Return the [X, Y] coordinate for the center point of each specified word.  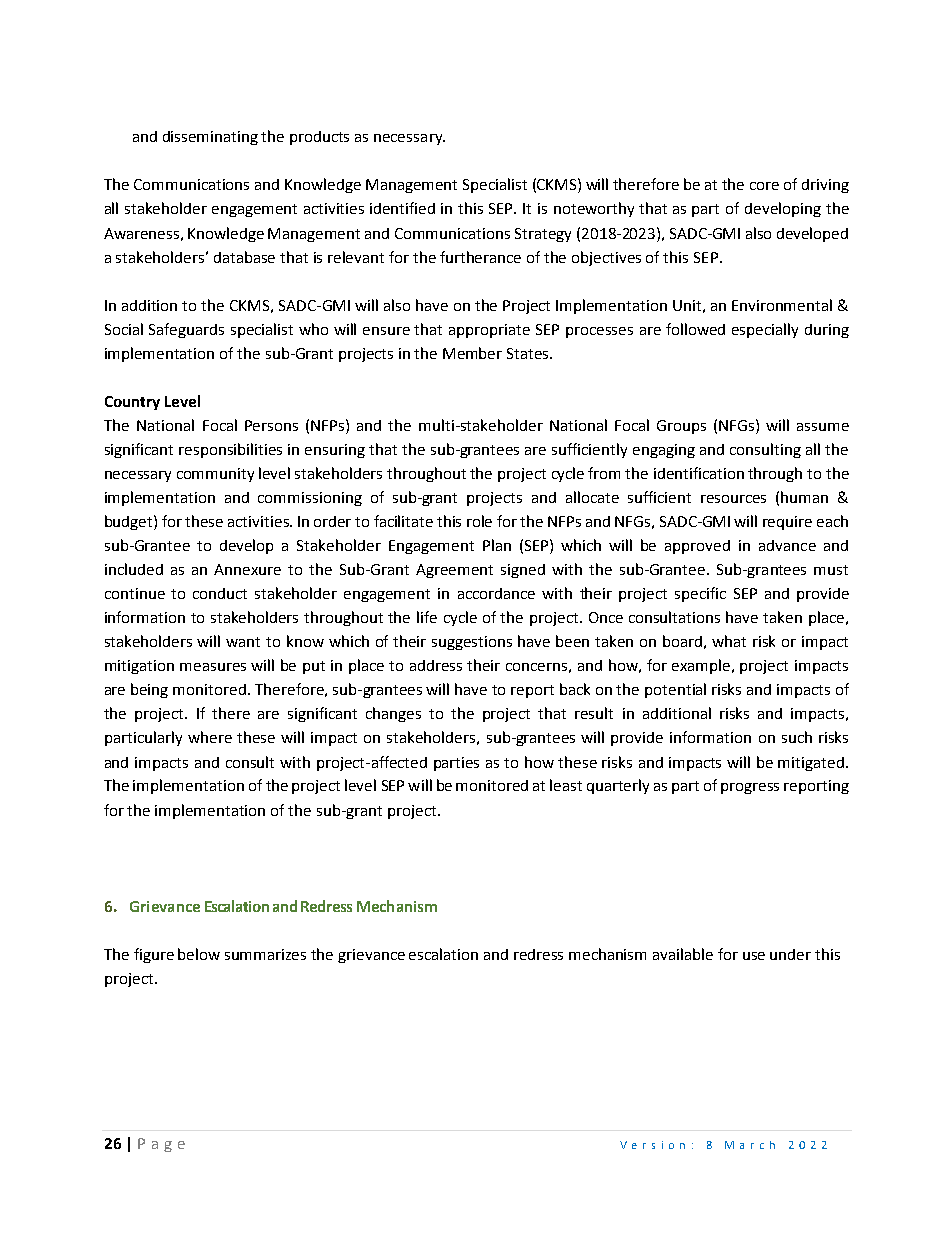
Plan [497, 545]
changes [393, 714]
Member [472, 353]
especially [765, 330]
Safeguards [186, 330]
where [210, 737]
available [683, 954]
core [764, 186]
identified [402, 208]
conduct [220, 593]
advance [787, 545]
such [797, 737]
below [199, 954]
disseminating [210, 138]
